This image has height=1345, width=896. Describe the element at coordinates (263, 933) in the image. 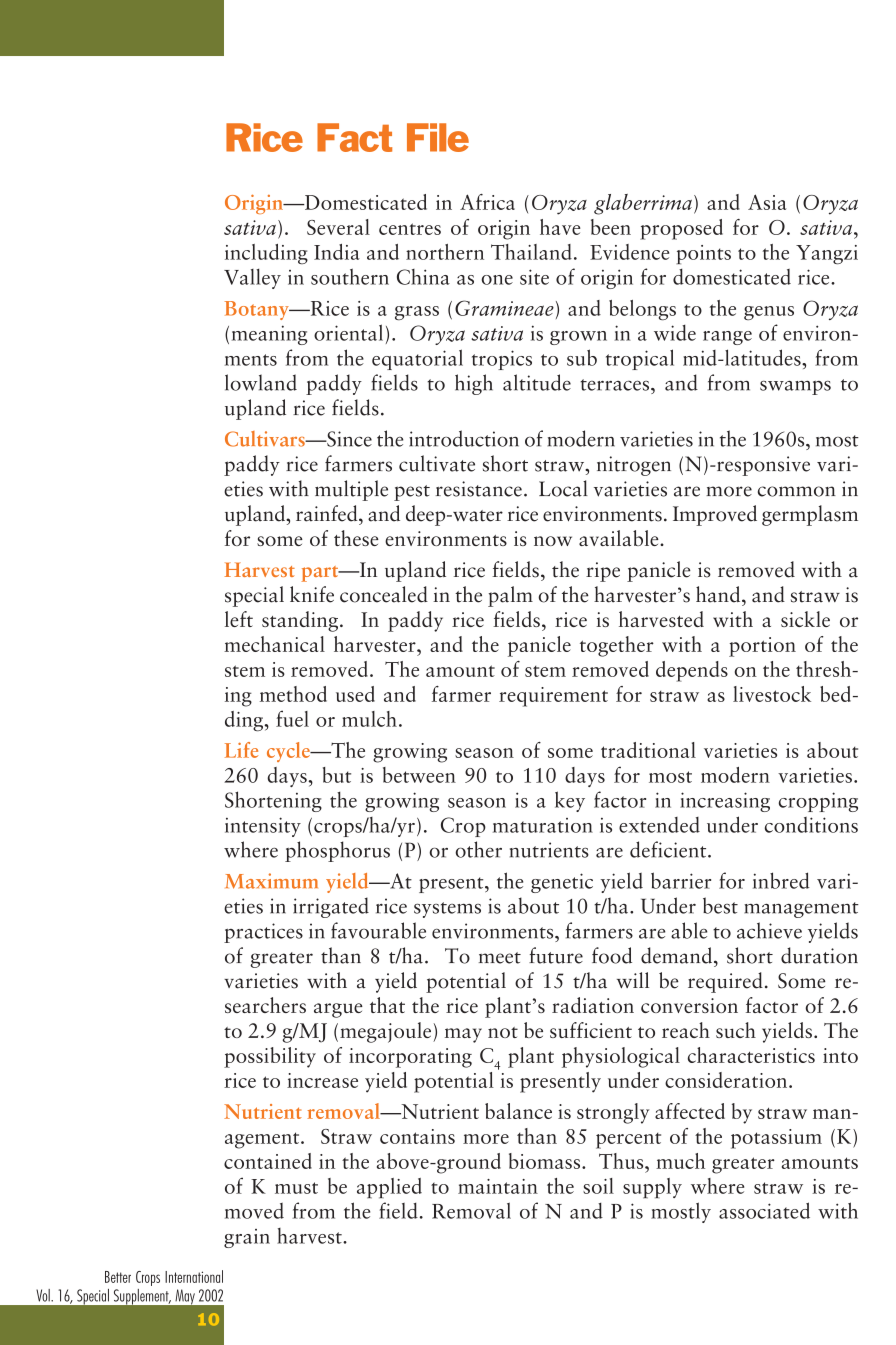

I see `practices` at that location.
